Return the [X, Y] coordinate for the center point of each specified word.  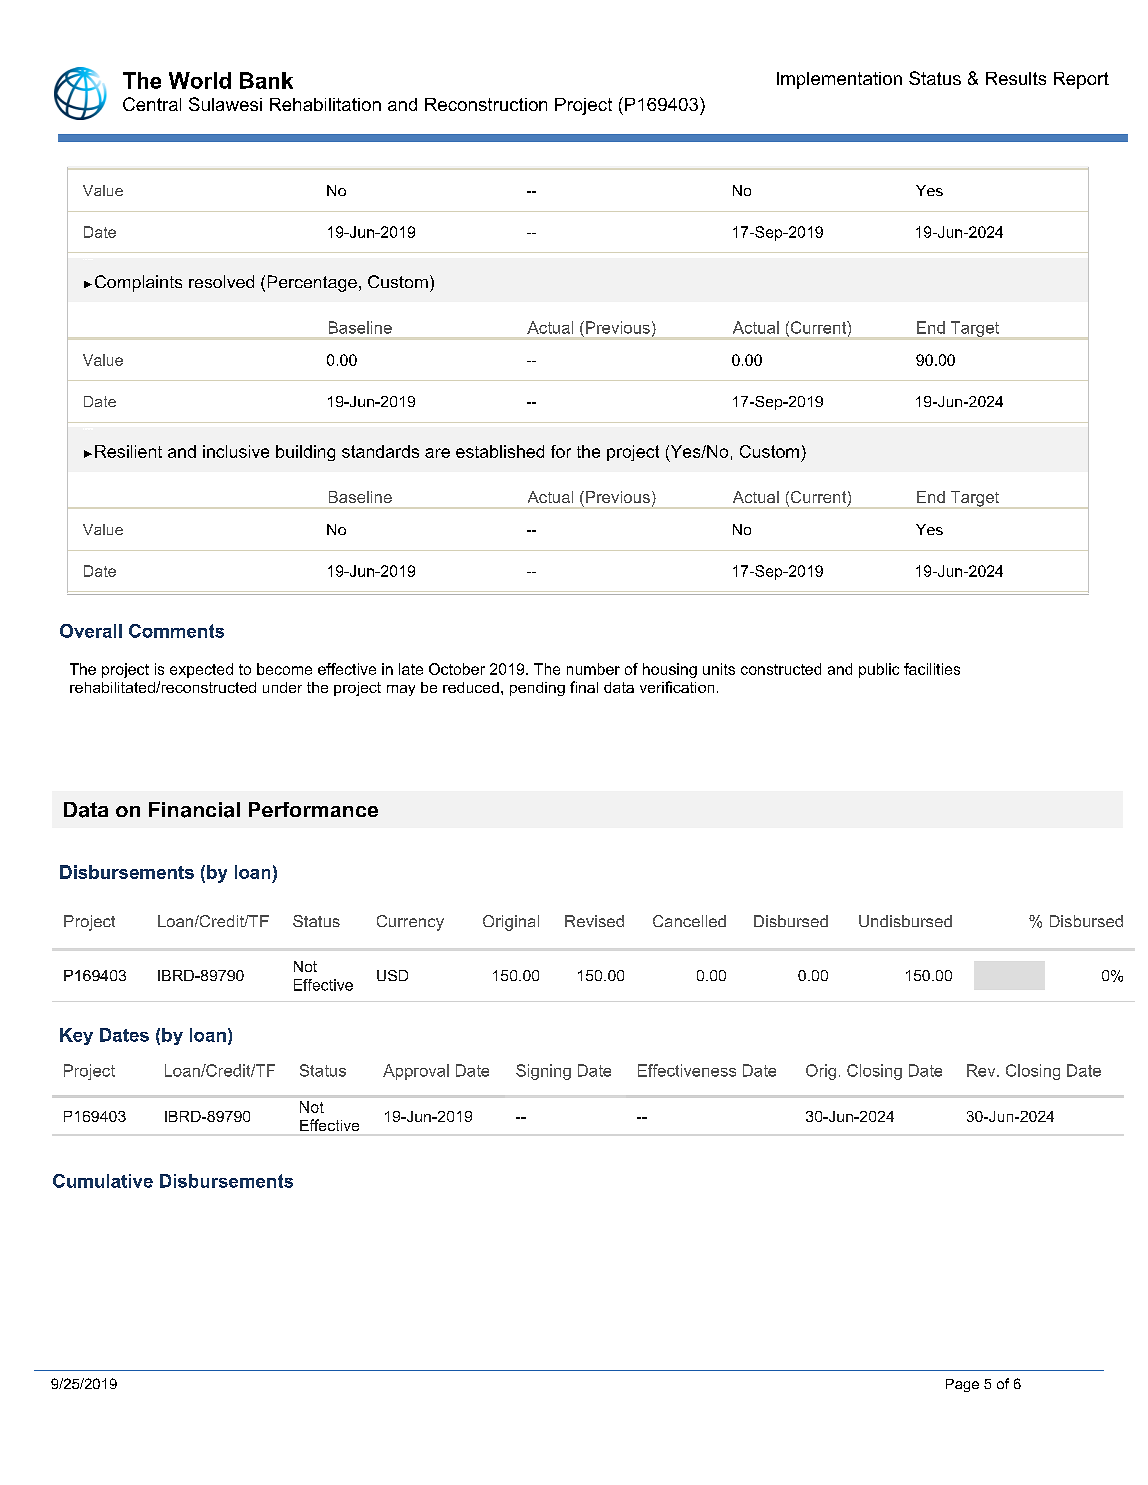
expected [201, 670]
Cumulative [103, 1181]
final [584, 687]
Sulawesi [225, 104]
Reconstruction [486, 104]
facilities [932, 669]
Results [1016, 78]
